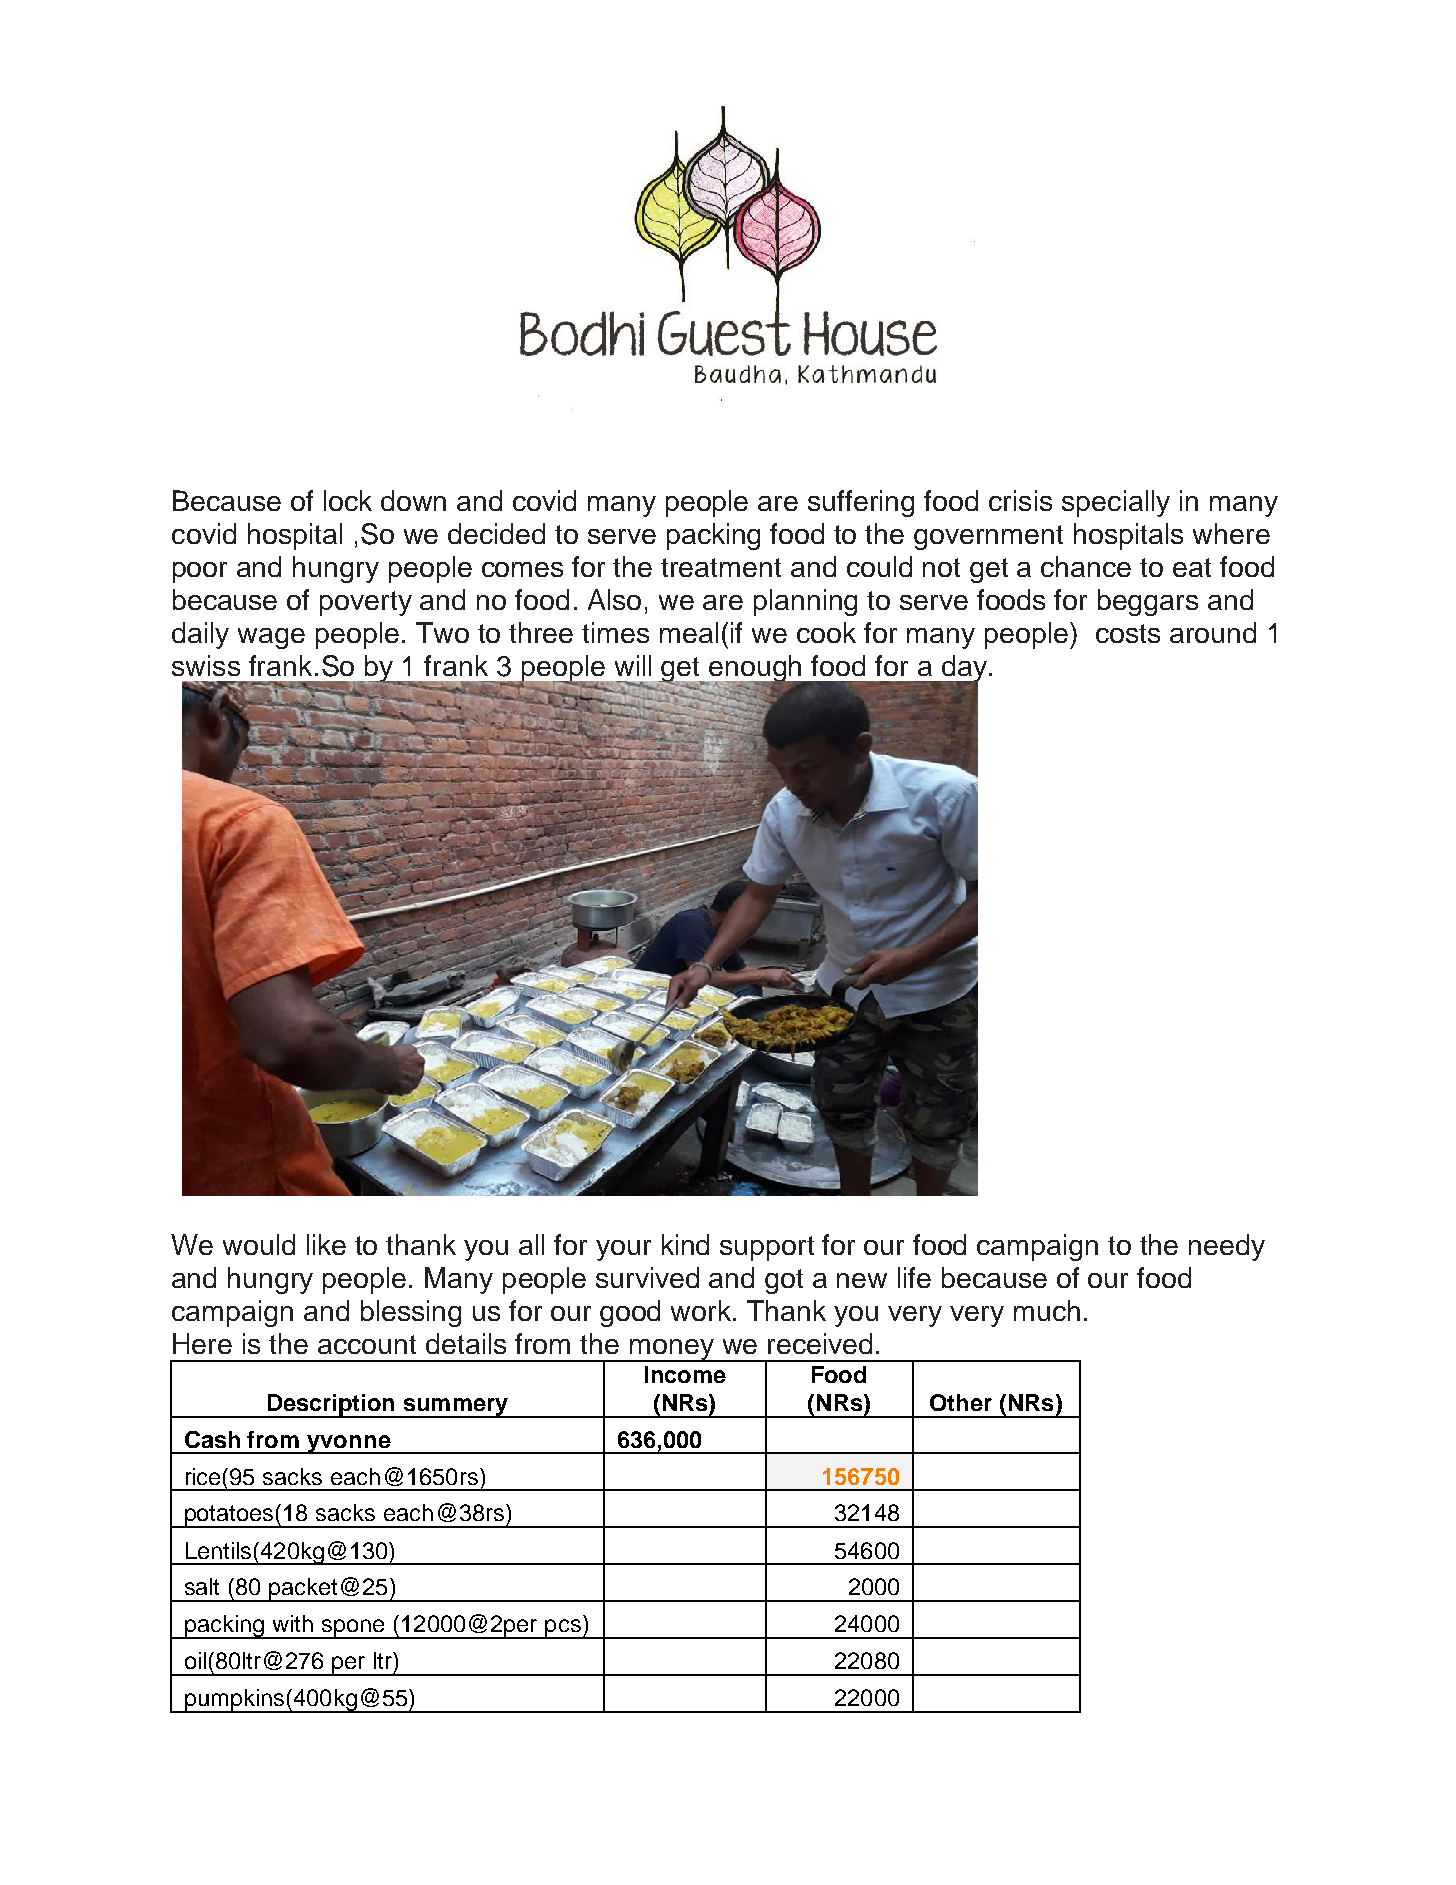 This screenshot has width=1456, height=1885. I want to click on swiss, so click(206, 665).
